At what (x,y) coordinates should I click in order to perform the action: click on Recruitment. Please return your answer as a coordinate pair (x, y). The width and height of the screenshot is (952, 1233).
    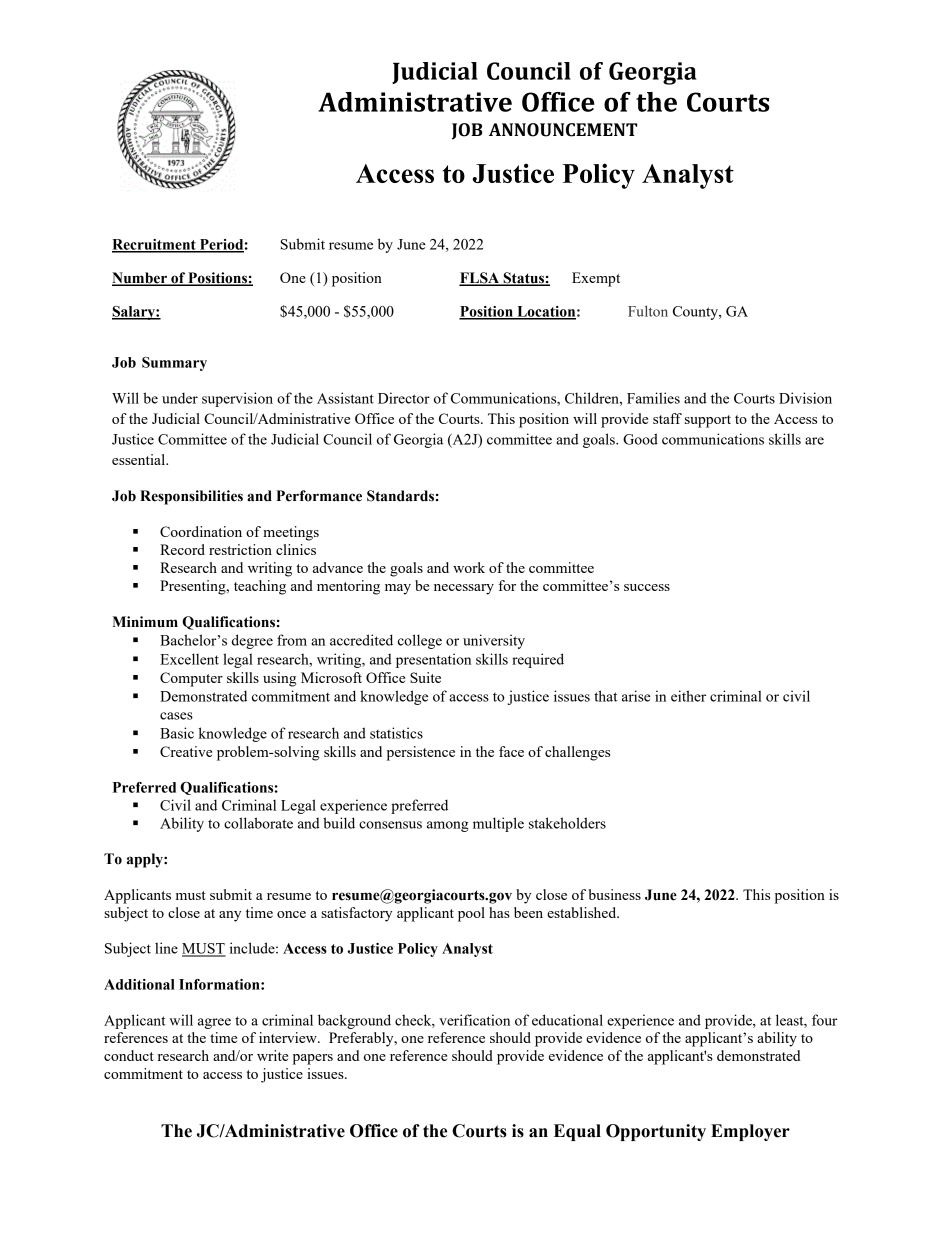
    Looking at the image, I should click on (155, 245).
